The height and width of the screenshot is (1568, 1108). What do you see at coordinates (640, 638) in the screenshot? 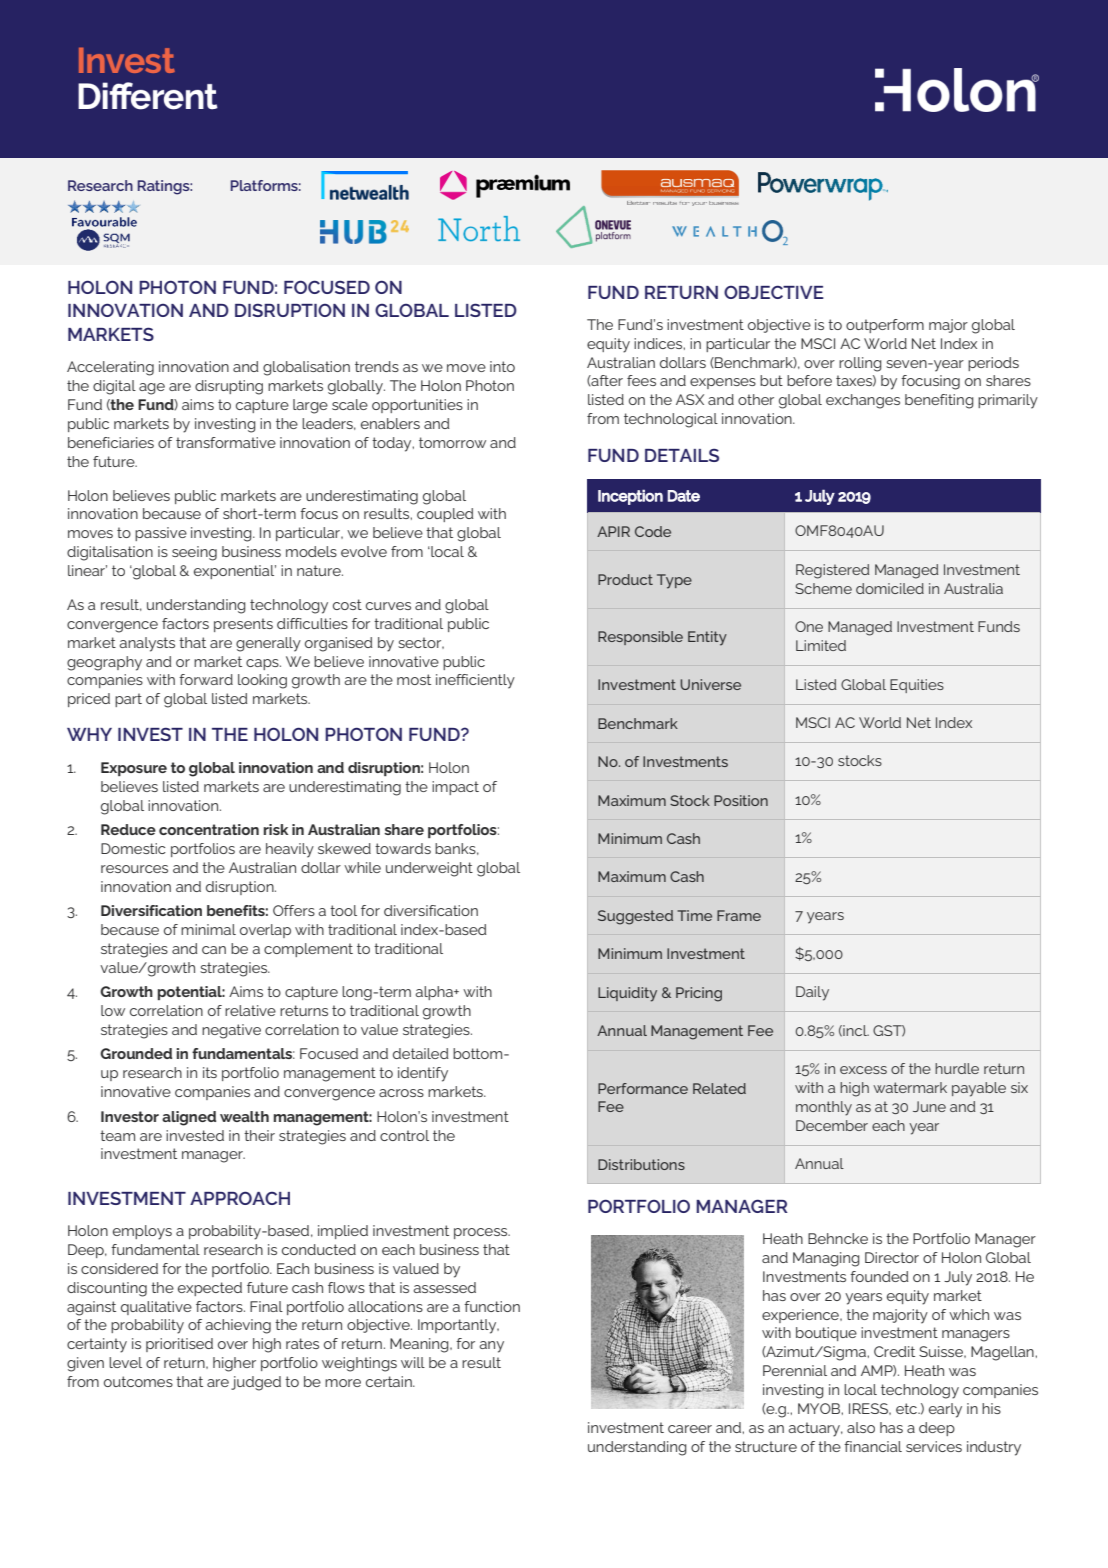
I see `Responsible` at bounding box center [640, 638].
